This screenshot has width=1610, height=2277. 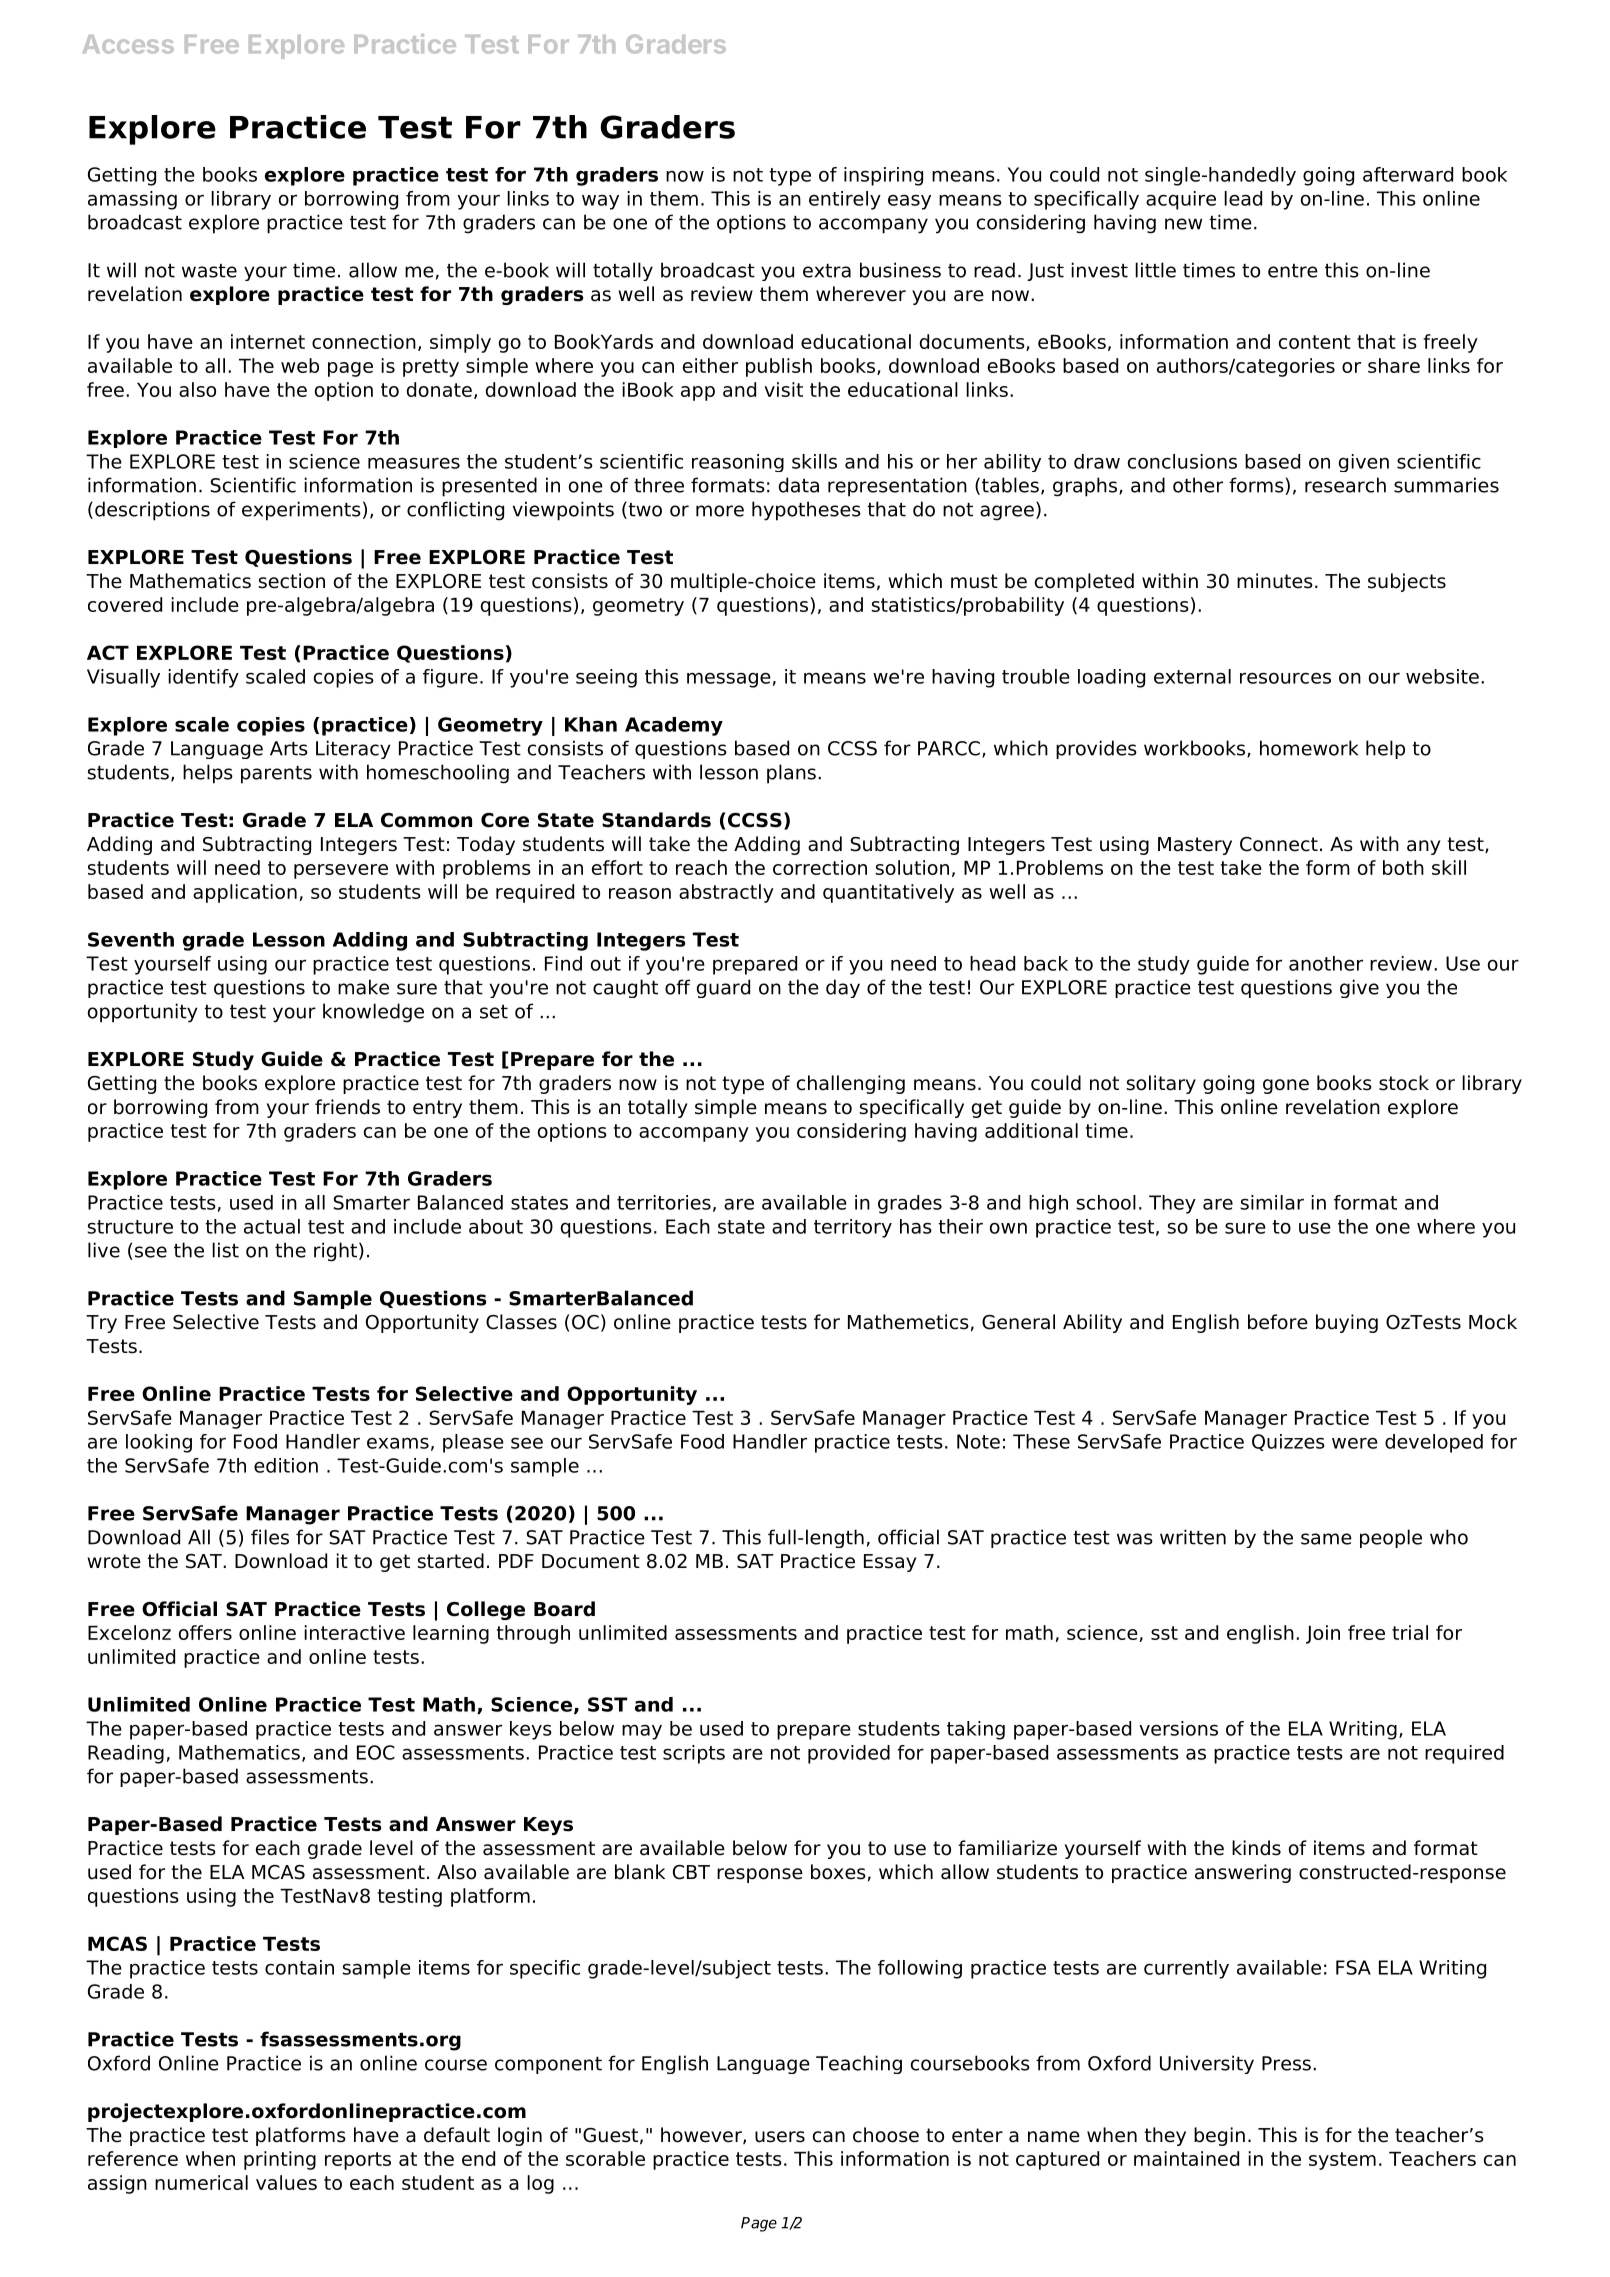 I want to click on Access, so click(x=128, y=44).
